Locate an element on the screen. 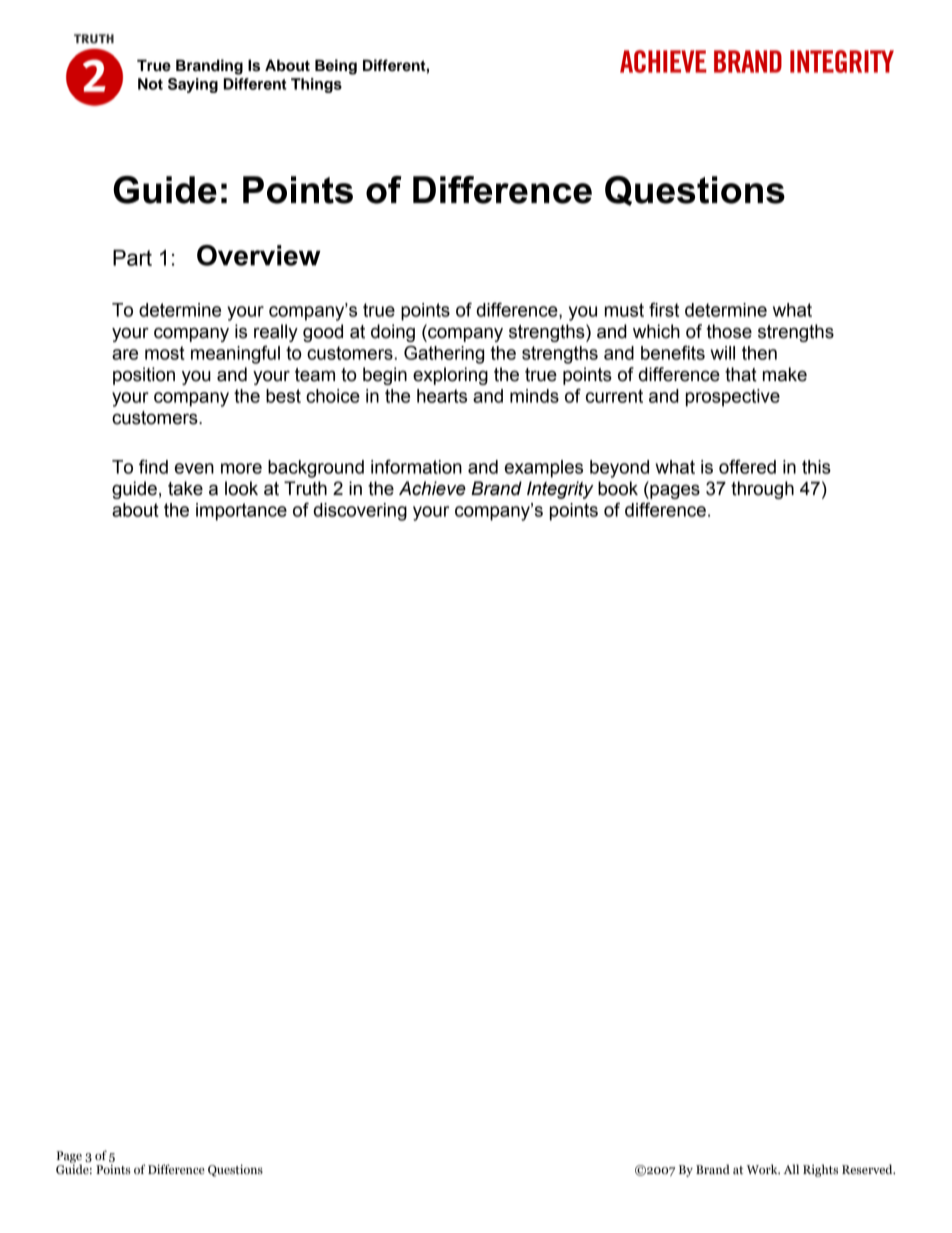 This screenshot has width=952, height=1233. first is located at coordinates (664, 309).
